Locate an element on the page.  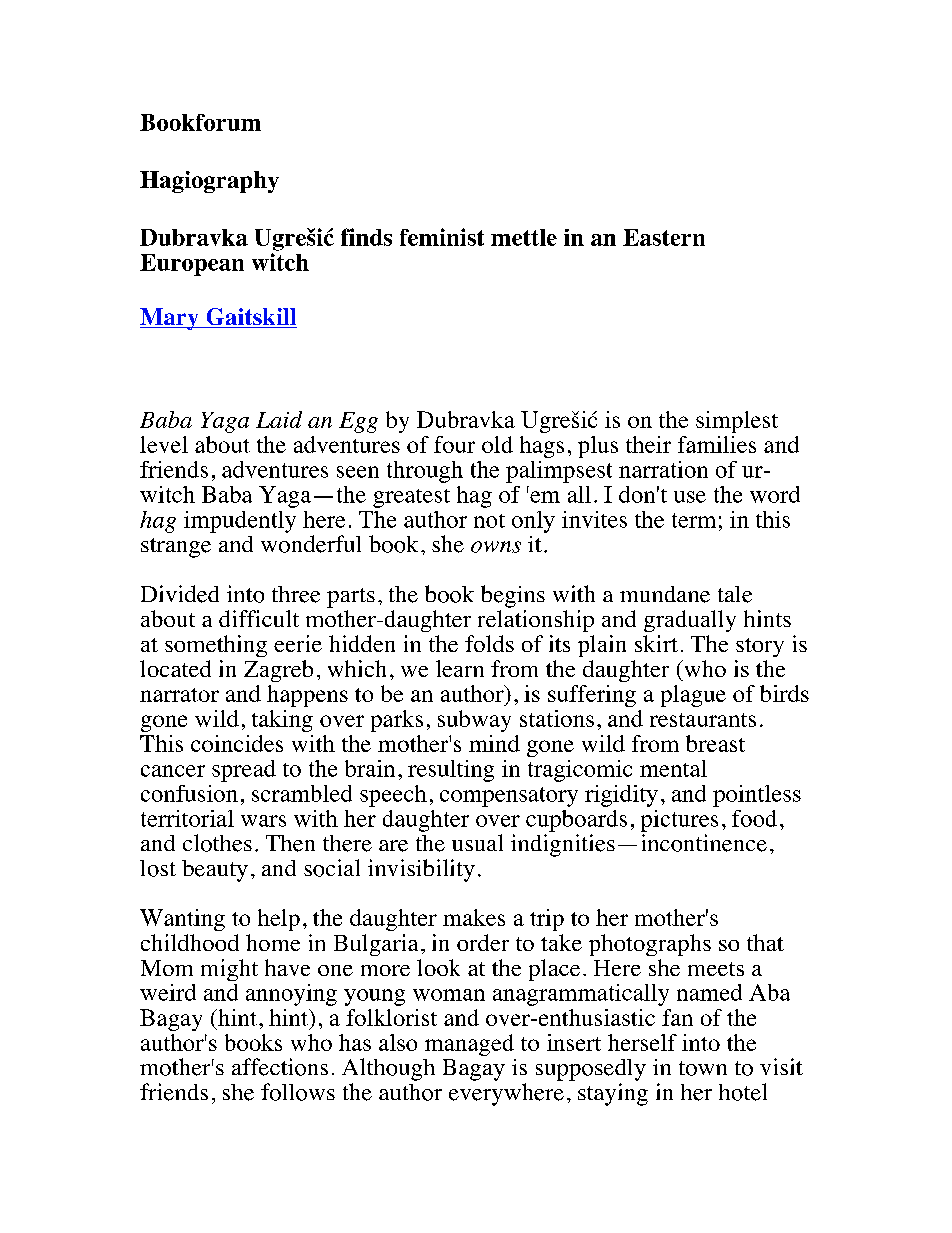
usual is located at coordinates (477, 842).
